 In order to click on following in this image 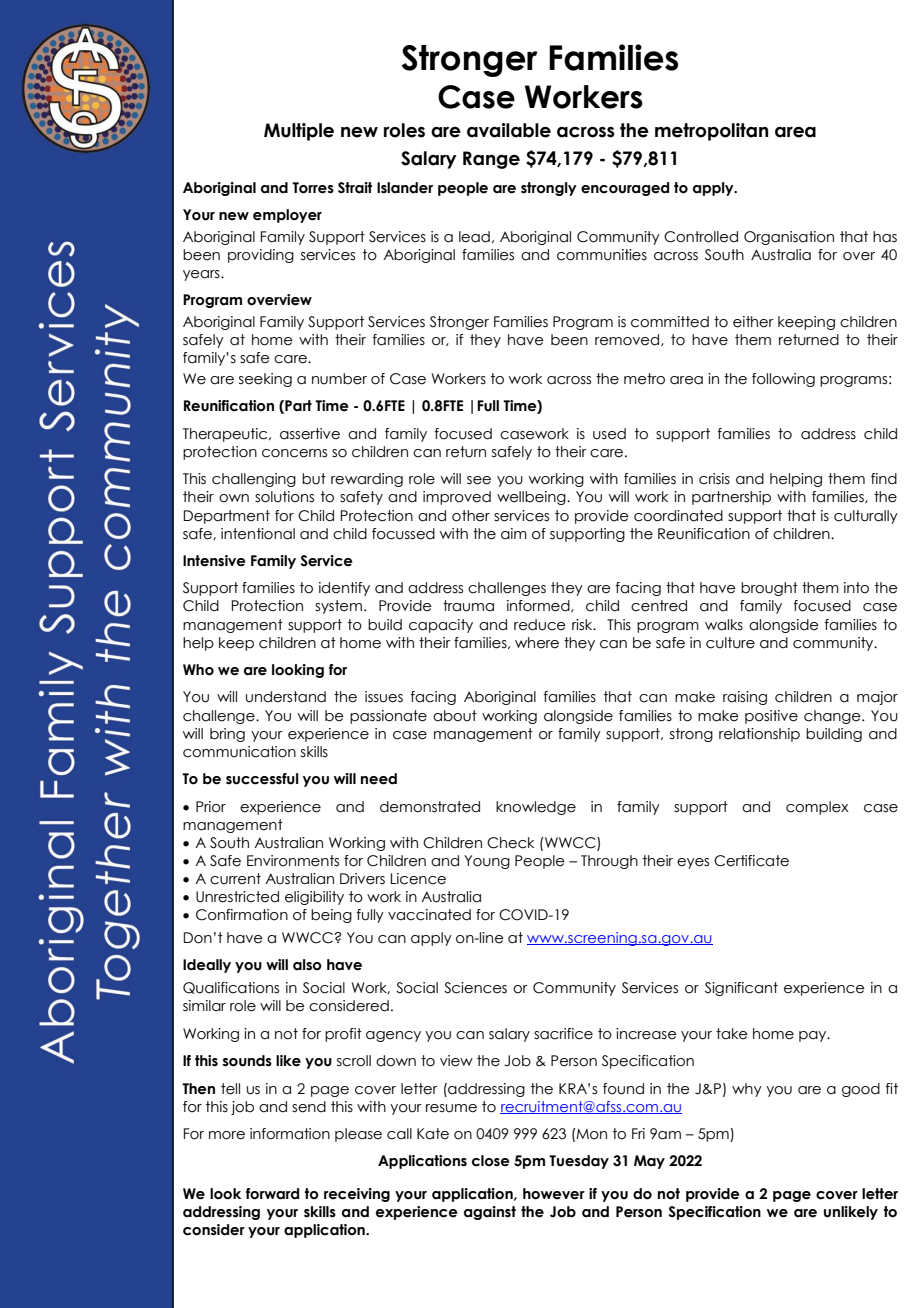, I will do `click(783, 380)`.
